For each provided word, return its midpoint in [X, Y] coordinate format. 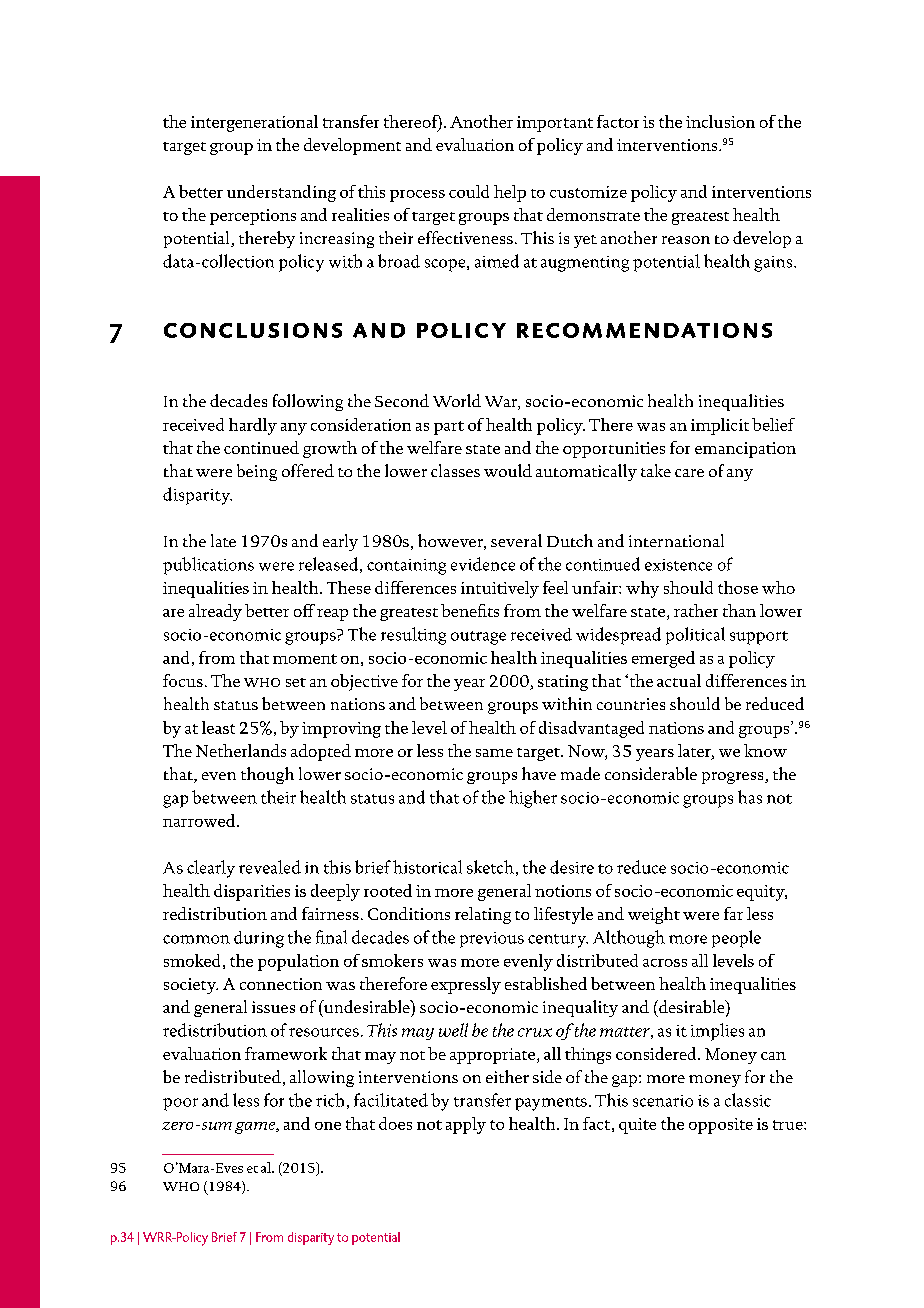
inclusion [720, 121]
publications [208, 566]
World [457, 400]
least [218, 727]
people [736, 939]
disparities [252, 892]
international [676, 540]
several [516, 540]
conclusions [253, 330]
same [494, 753]
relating [483, 915]
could [469, 191]
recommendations [644, 330]
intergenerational [254, 123]
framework [286, 1053]
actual [679, 680]
